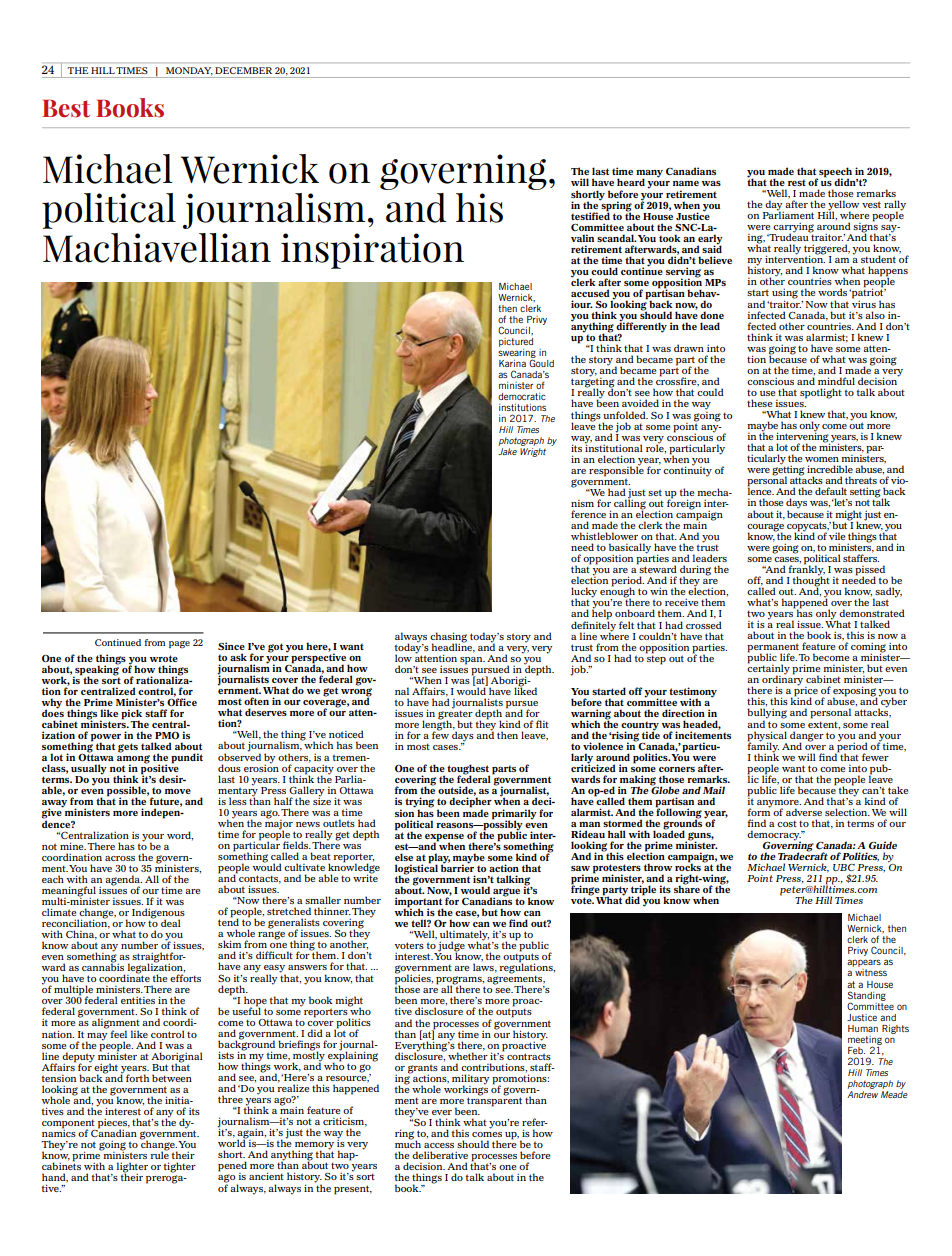  I want to click on heard, so click(631, 182).
